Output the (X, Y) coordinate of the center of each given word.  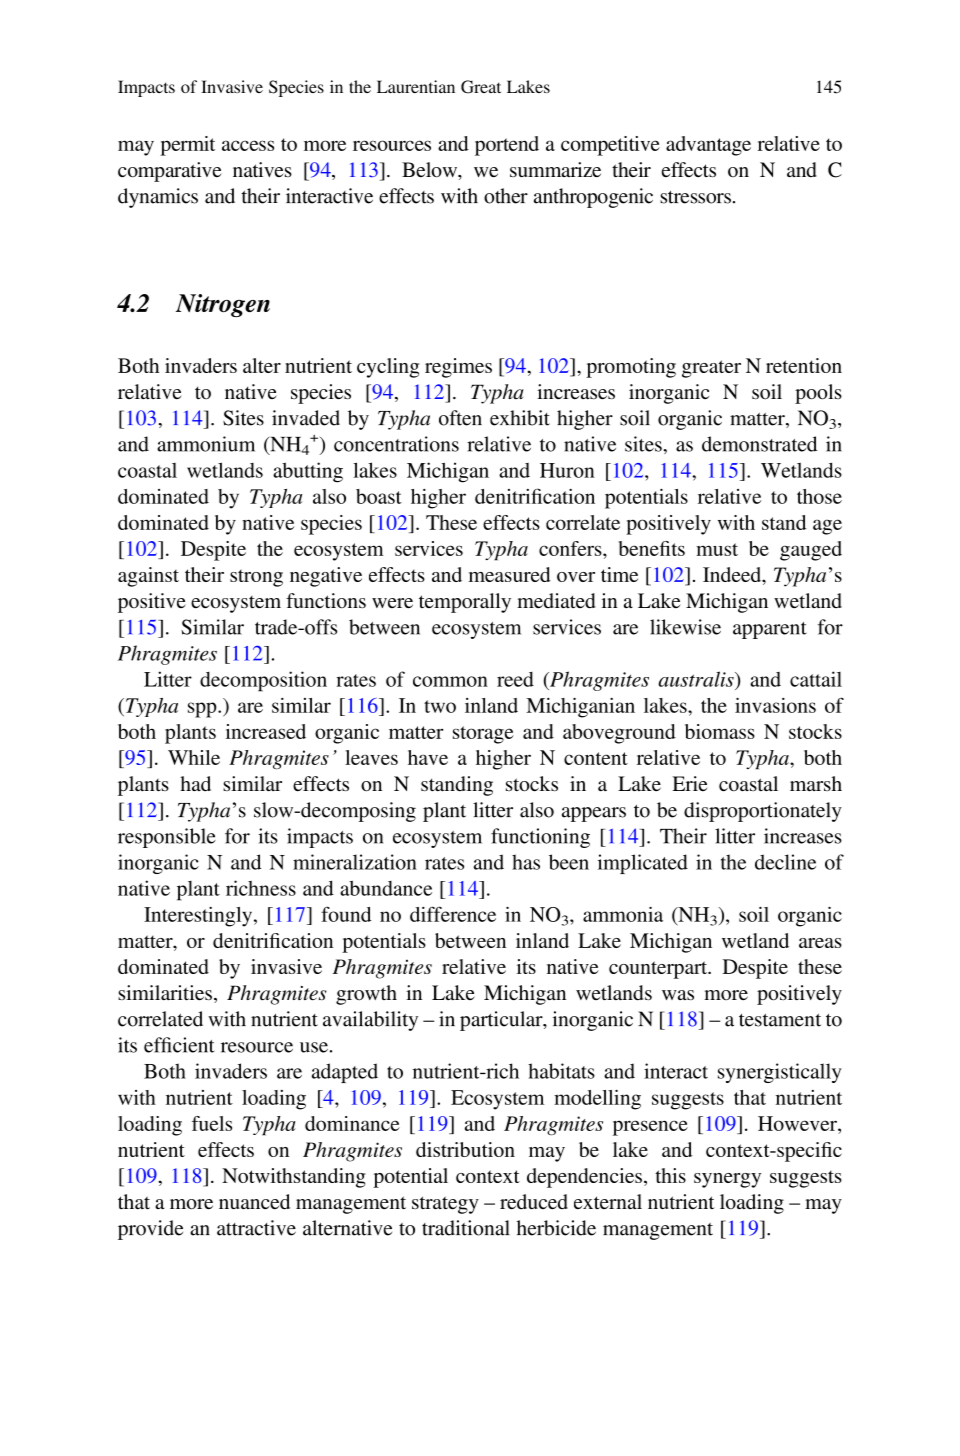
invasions (775, 705)
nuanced (254, 1202)
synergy (727, 1180)
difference (453, 914)
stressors (695, 197)
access (248, 145)
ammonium (206, 444)
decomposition (263, 681)
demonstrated (759, 444)
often (460, 418)
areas (820, 943)
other (506, 196)
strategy (445, 1205)
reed (515, 679)
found (346, 914)
